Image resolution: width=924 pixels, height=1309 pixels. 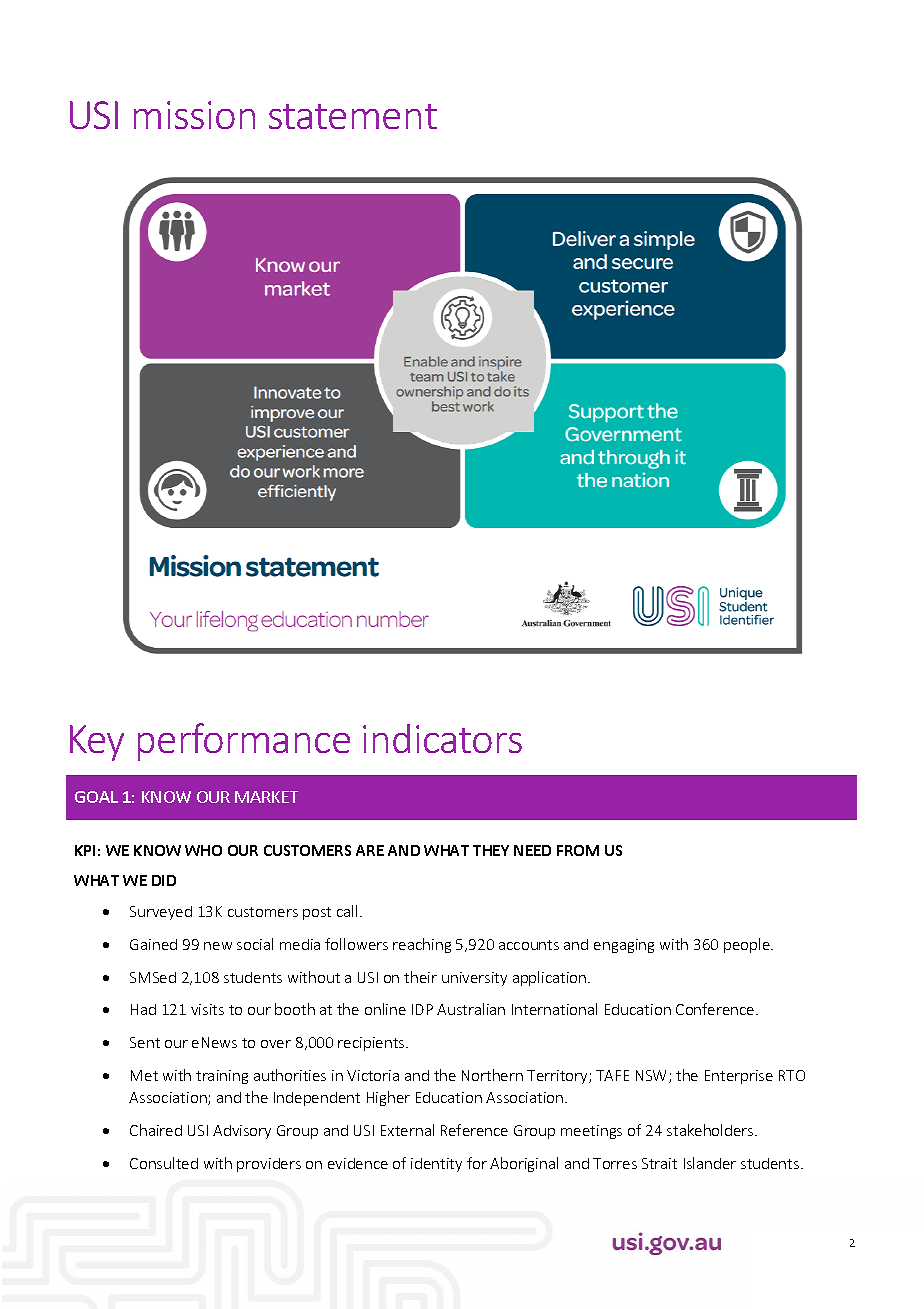 What do you see at coordinates (244, 742) in the screenshot?
I see `performance` at bounding box center [244, 742].
